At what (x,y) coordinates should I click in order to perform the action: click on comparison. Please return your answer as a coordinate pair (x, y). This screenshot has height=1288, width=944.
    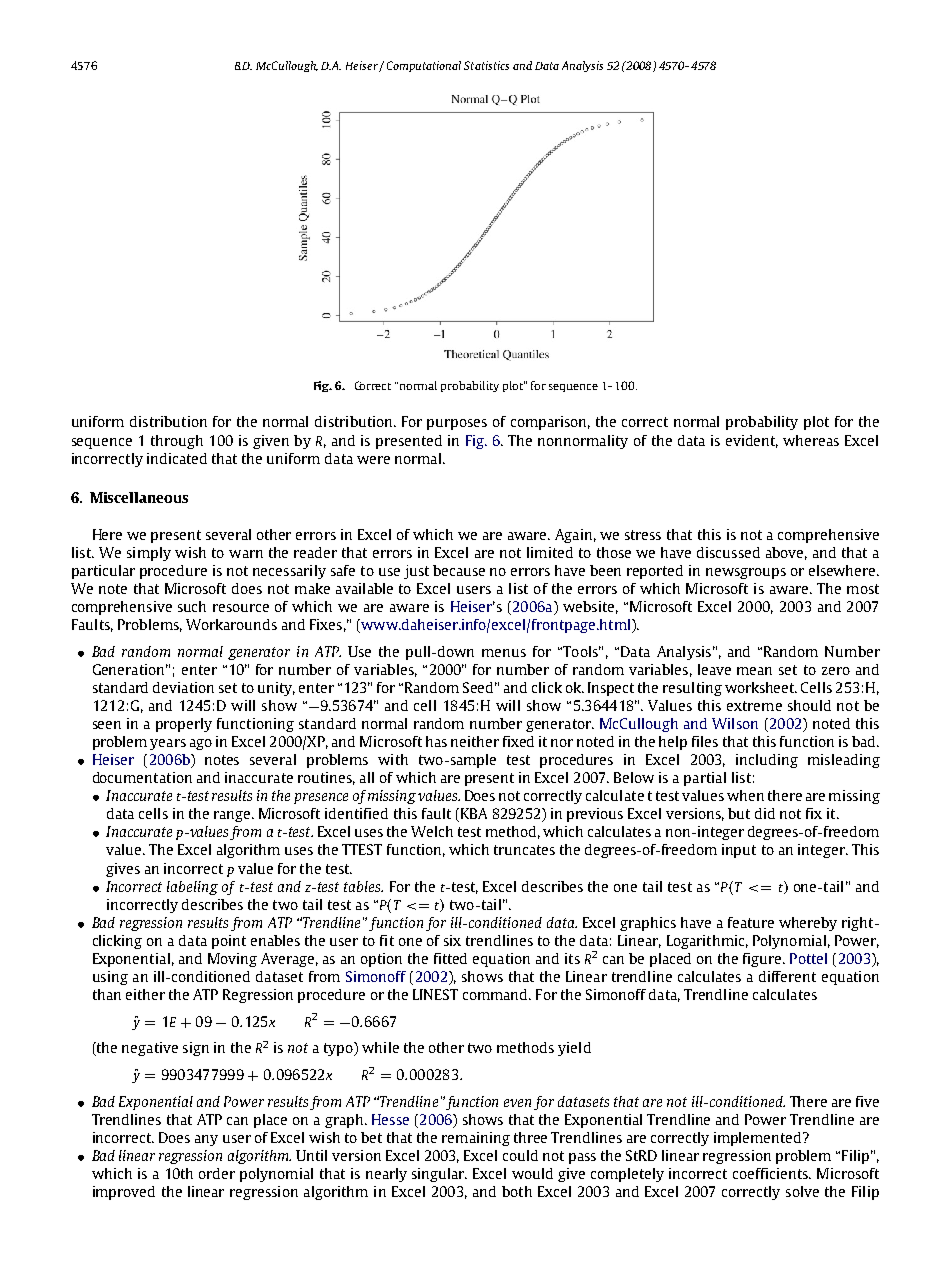
    Looking at the image, I should click on (550, 423).
